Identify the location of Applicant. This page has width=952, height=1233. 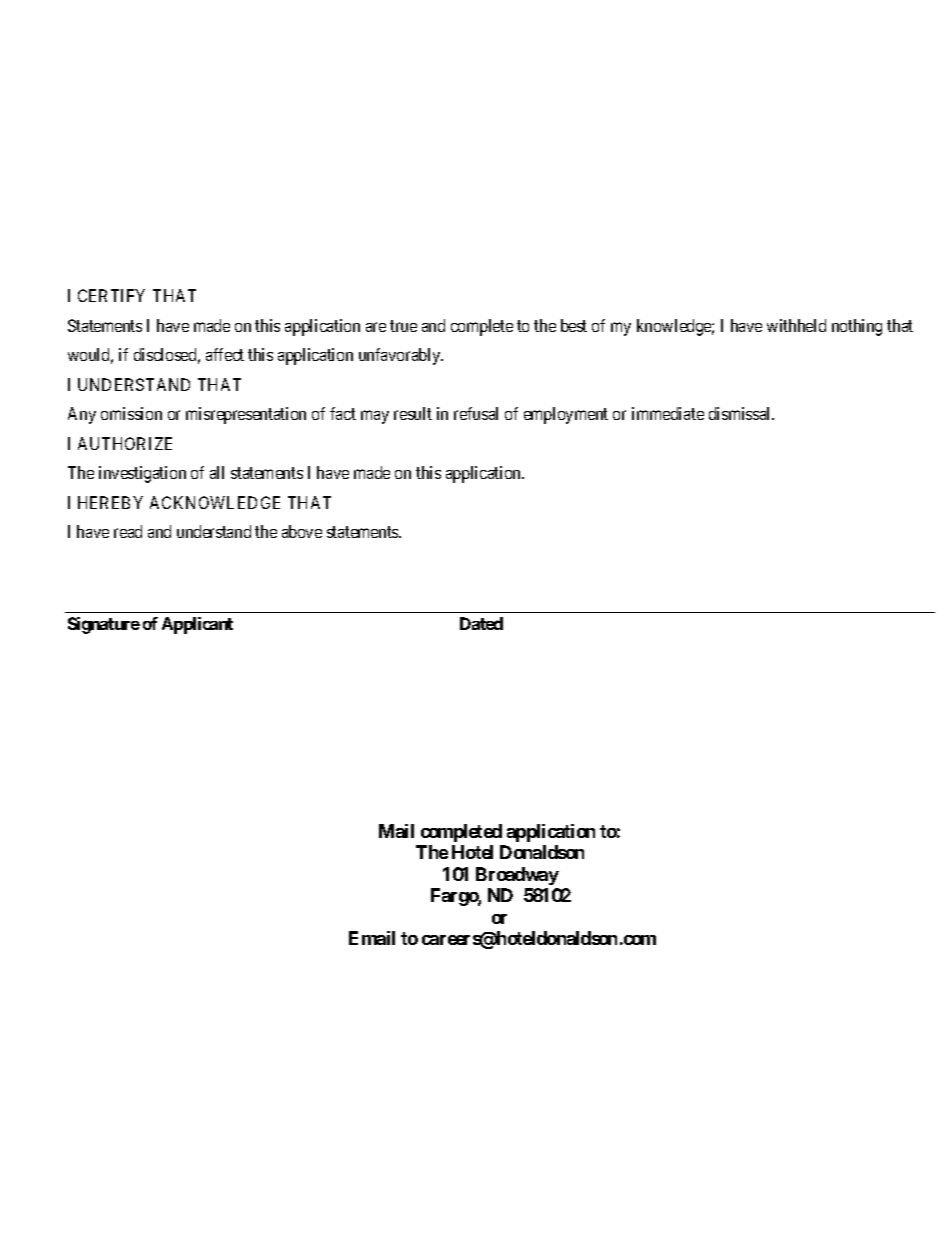
(197, 625).
